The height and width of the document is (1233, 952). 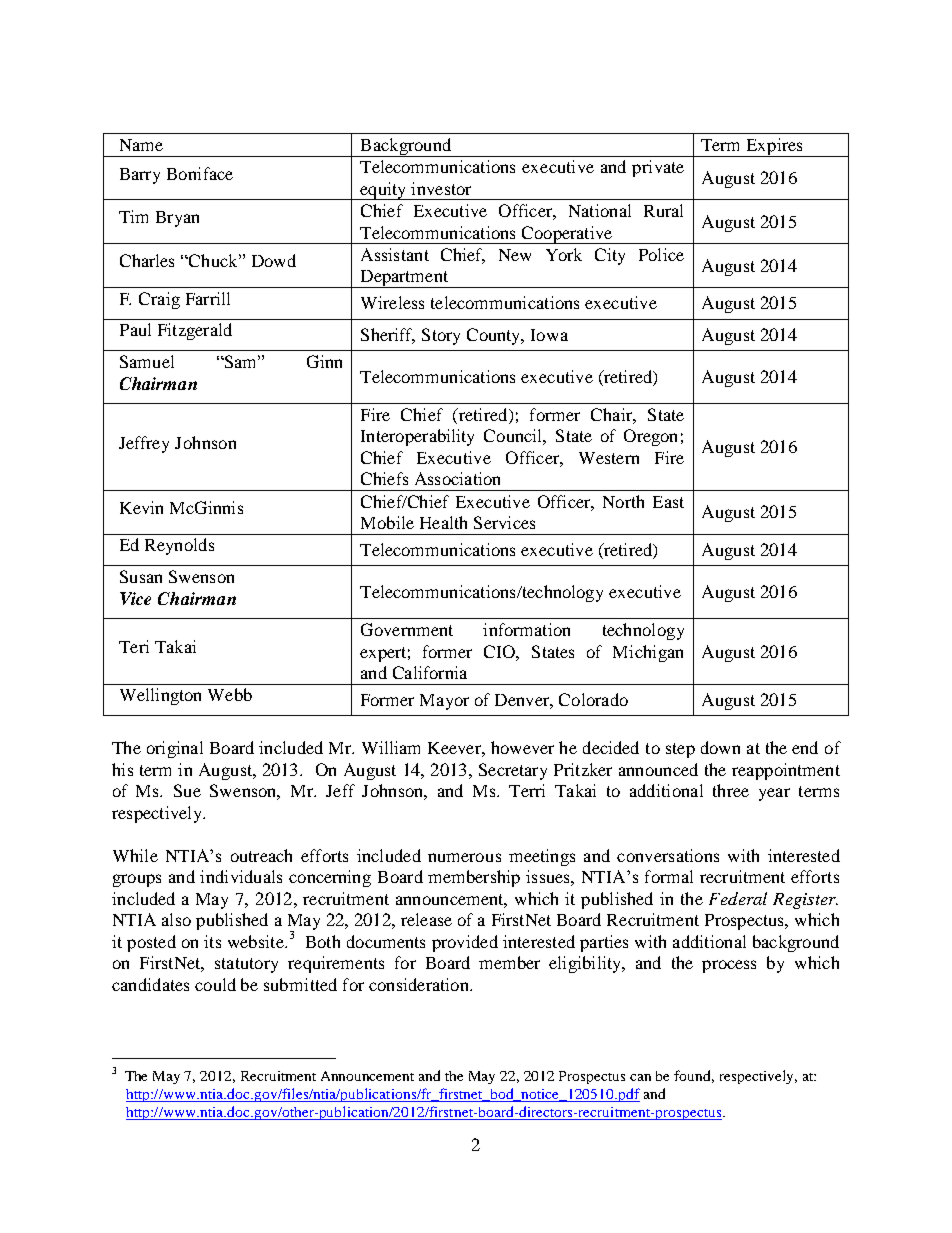 I want to click on Oregon, so click(x=650, y=437).
